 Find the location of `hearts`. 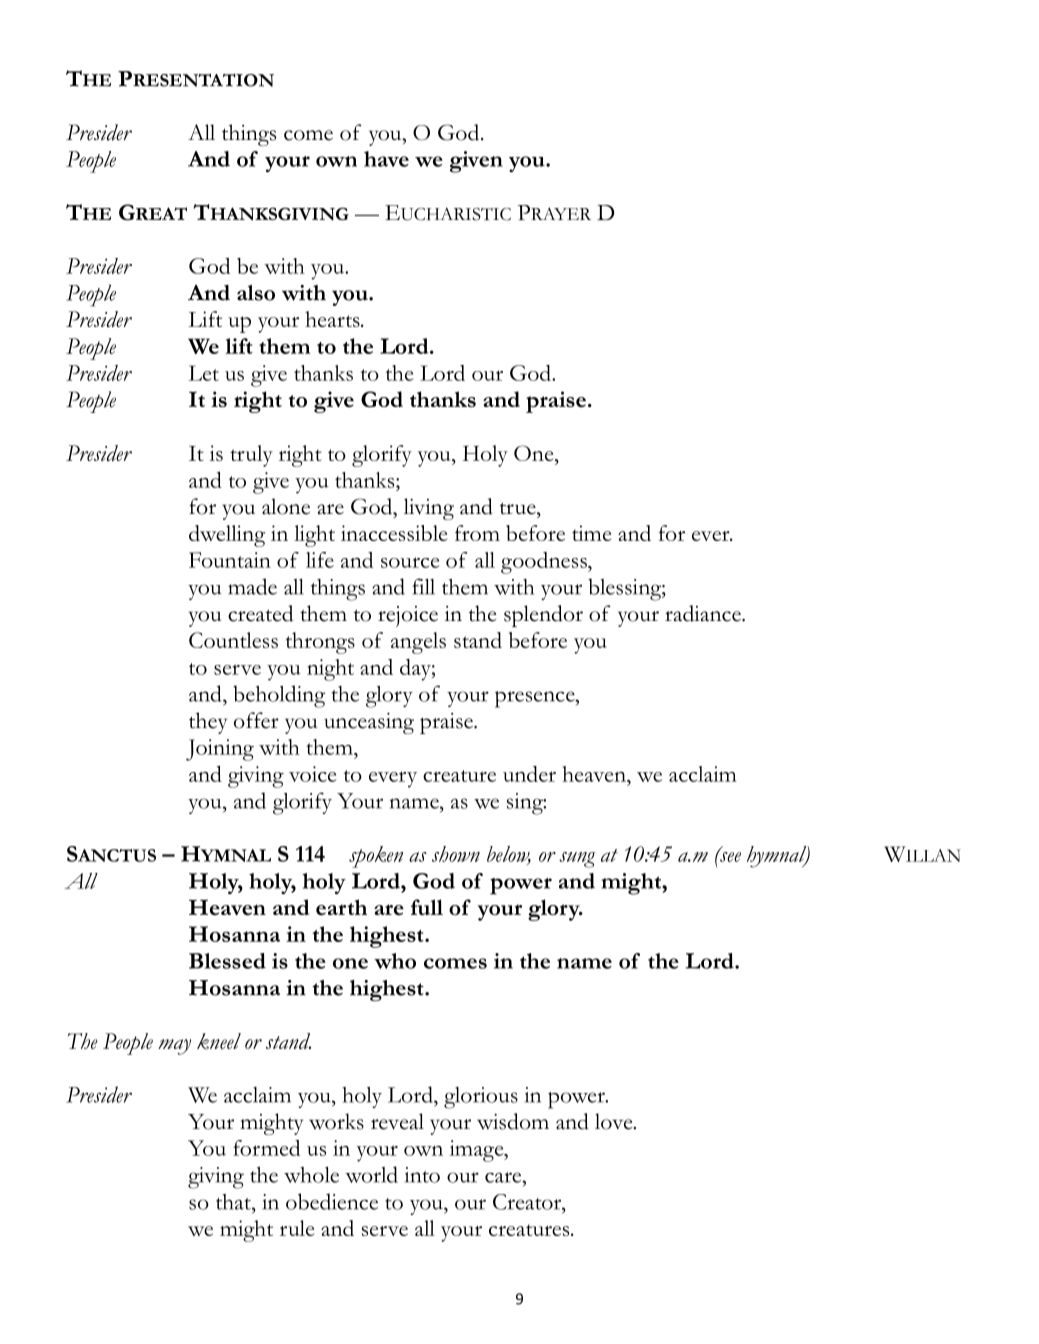

hearts is located at coordinates (333, 319).
